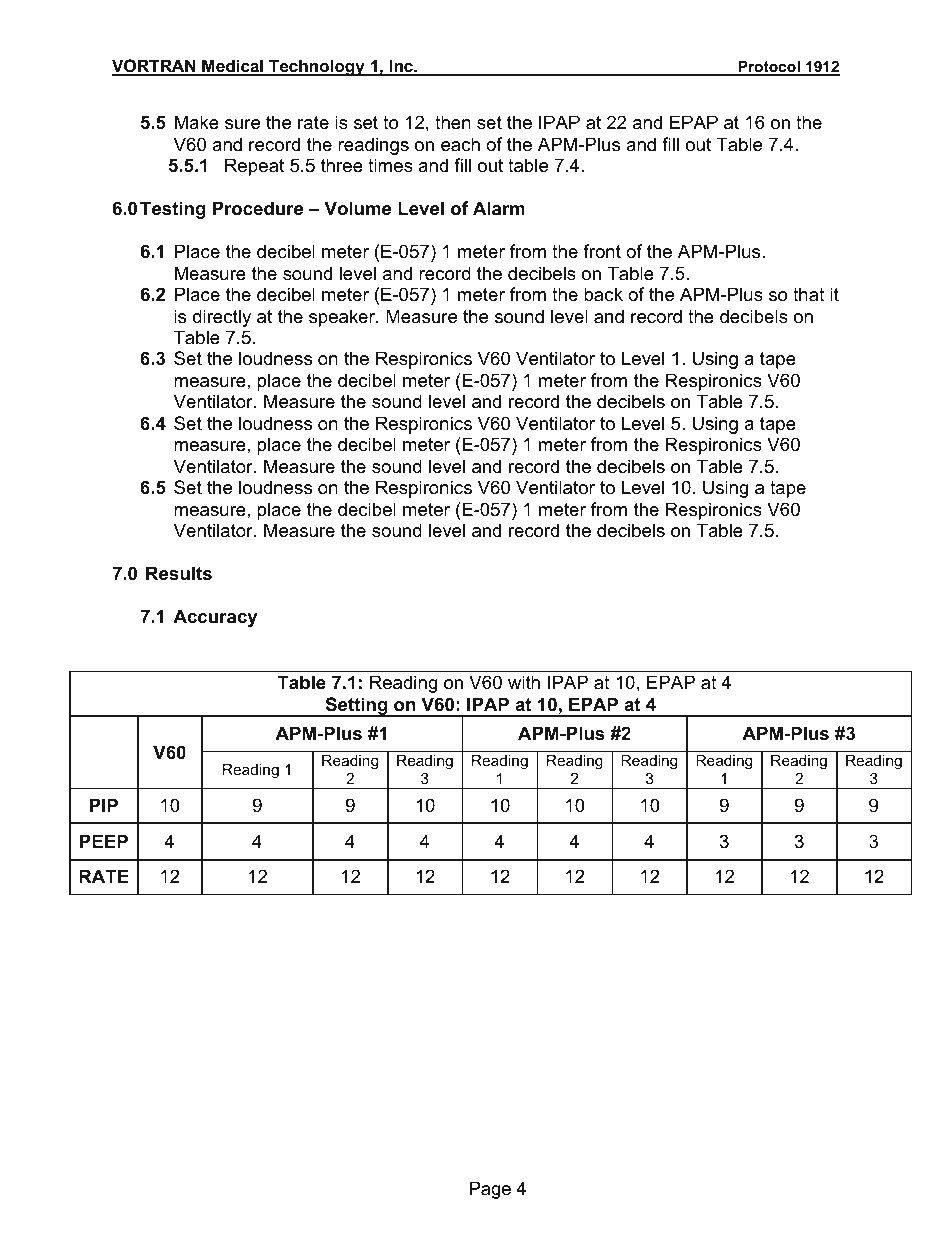 The width and height of the screenshot is (952, 1233). Describe the element at coordinates (524, 682) in the screenshot. I see `with` at that location.
